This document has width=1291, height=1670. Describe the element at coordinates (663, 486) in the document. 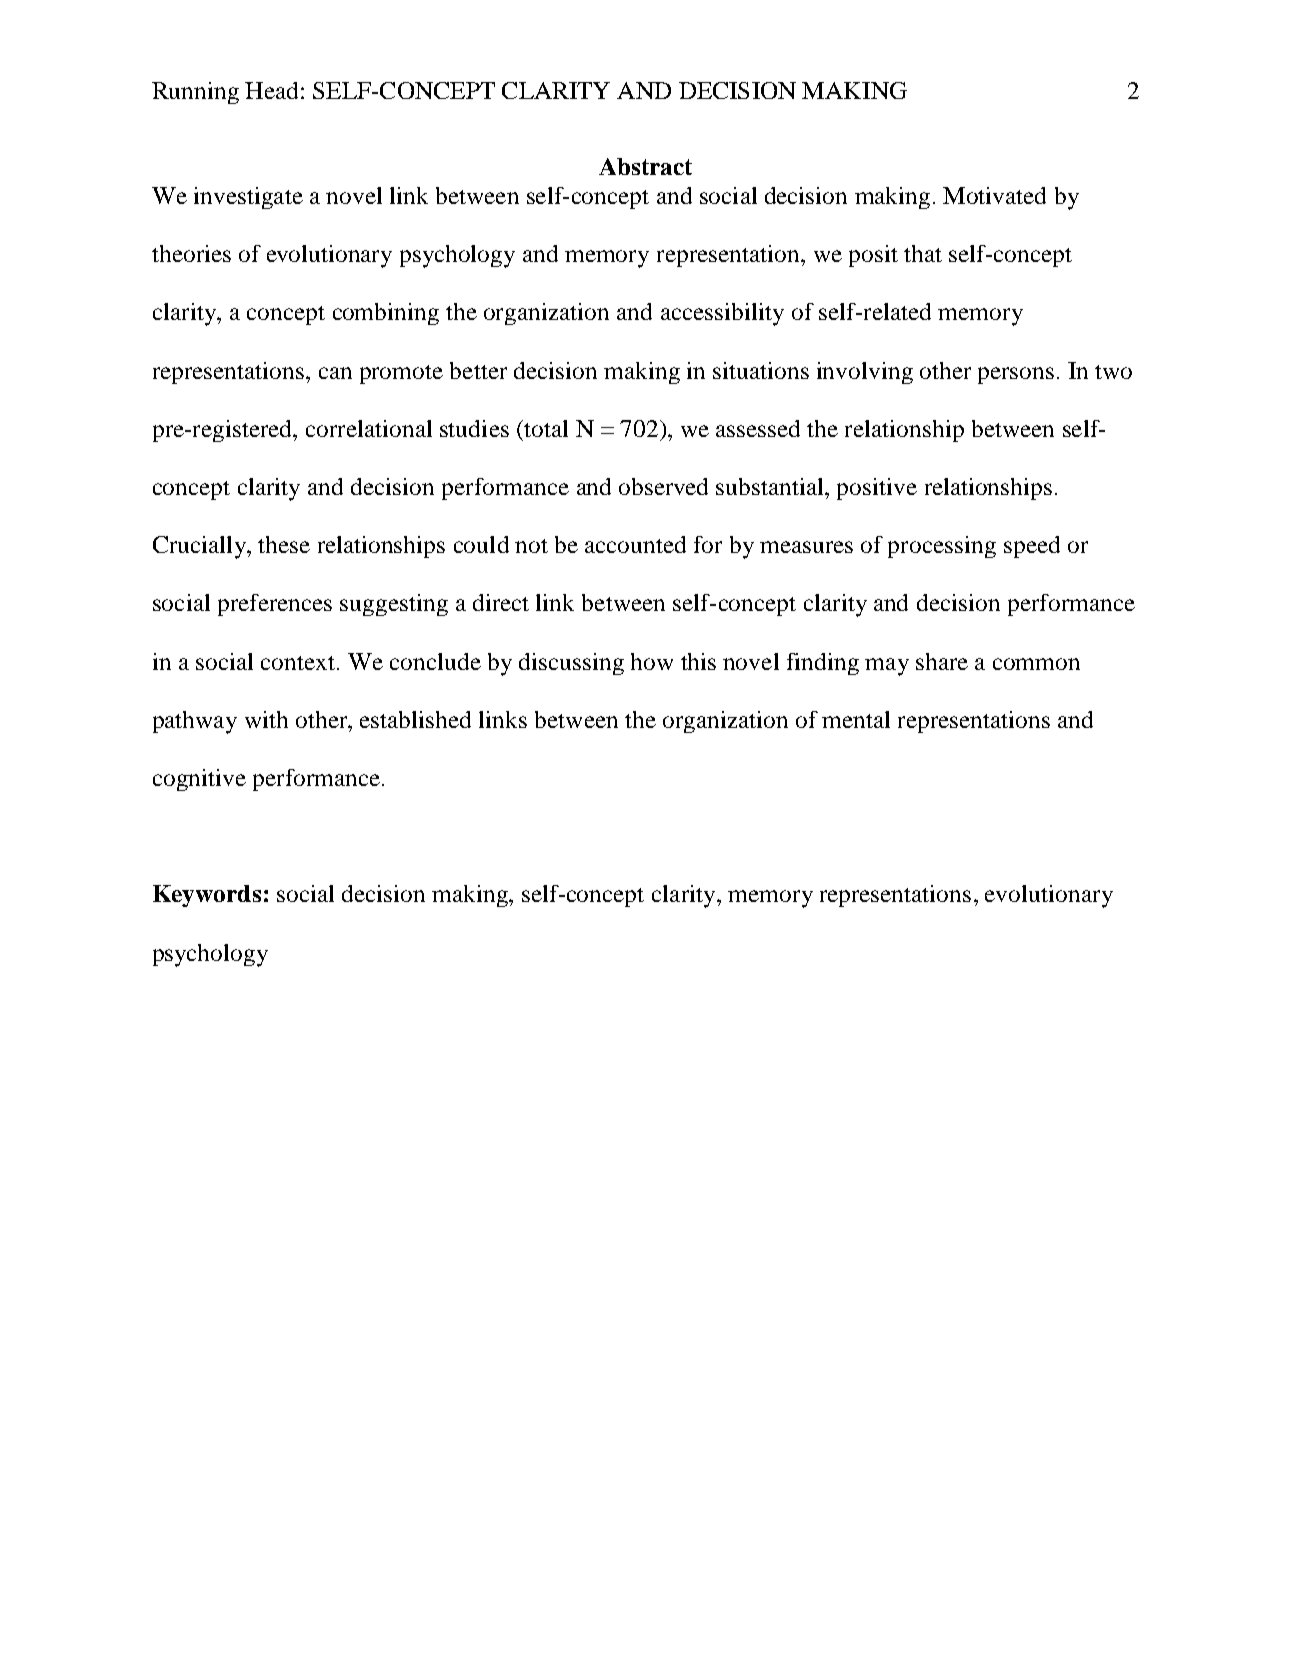

I see `observed` at that location.
